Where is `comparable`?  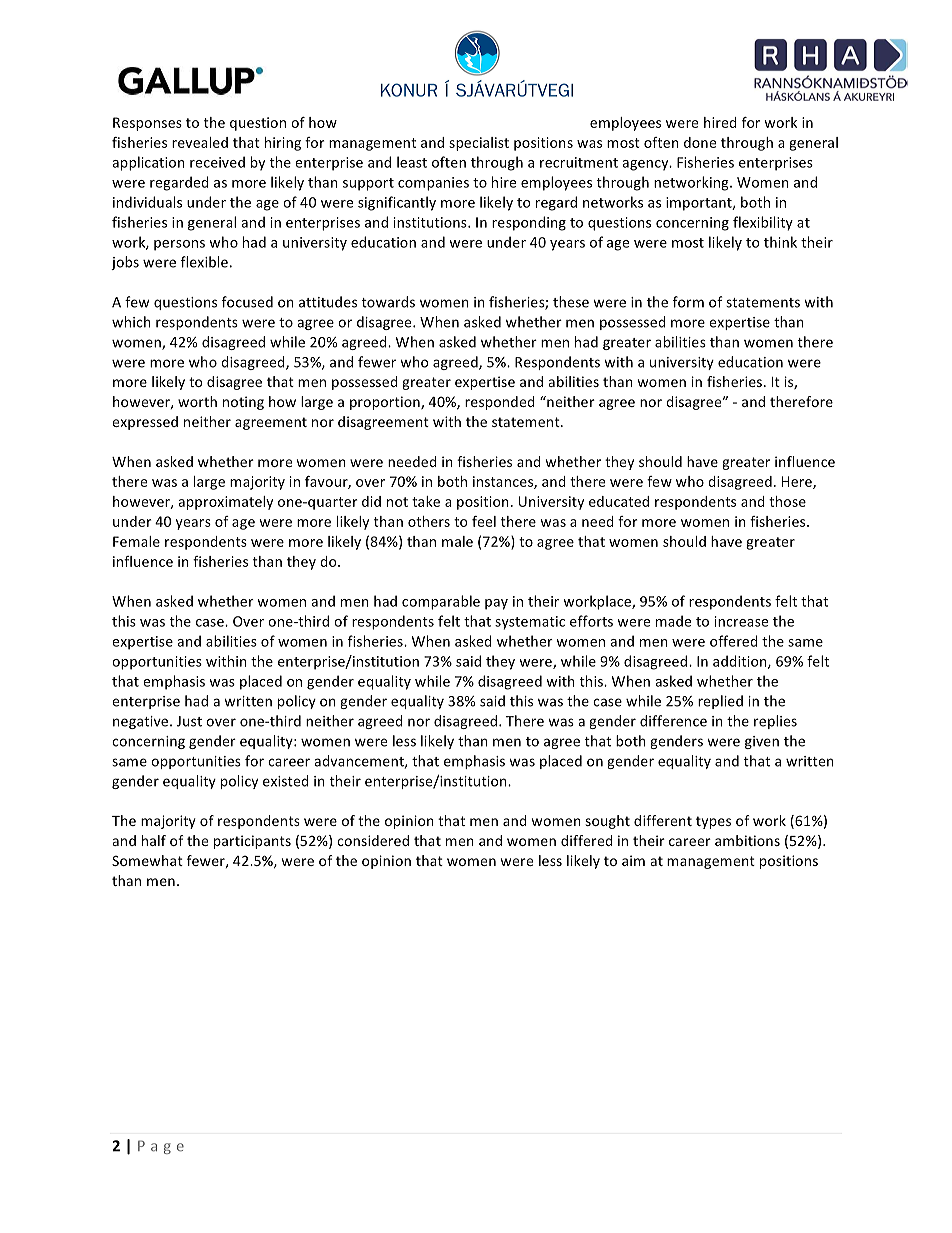
comparable is located at coordinates (441, 602).
